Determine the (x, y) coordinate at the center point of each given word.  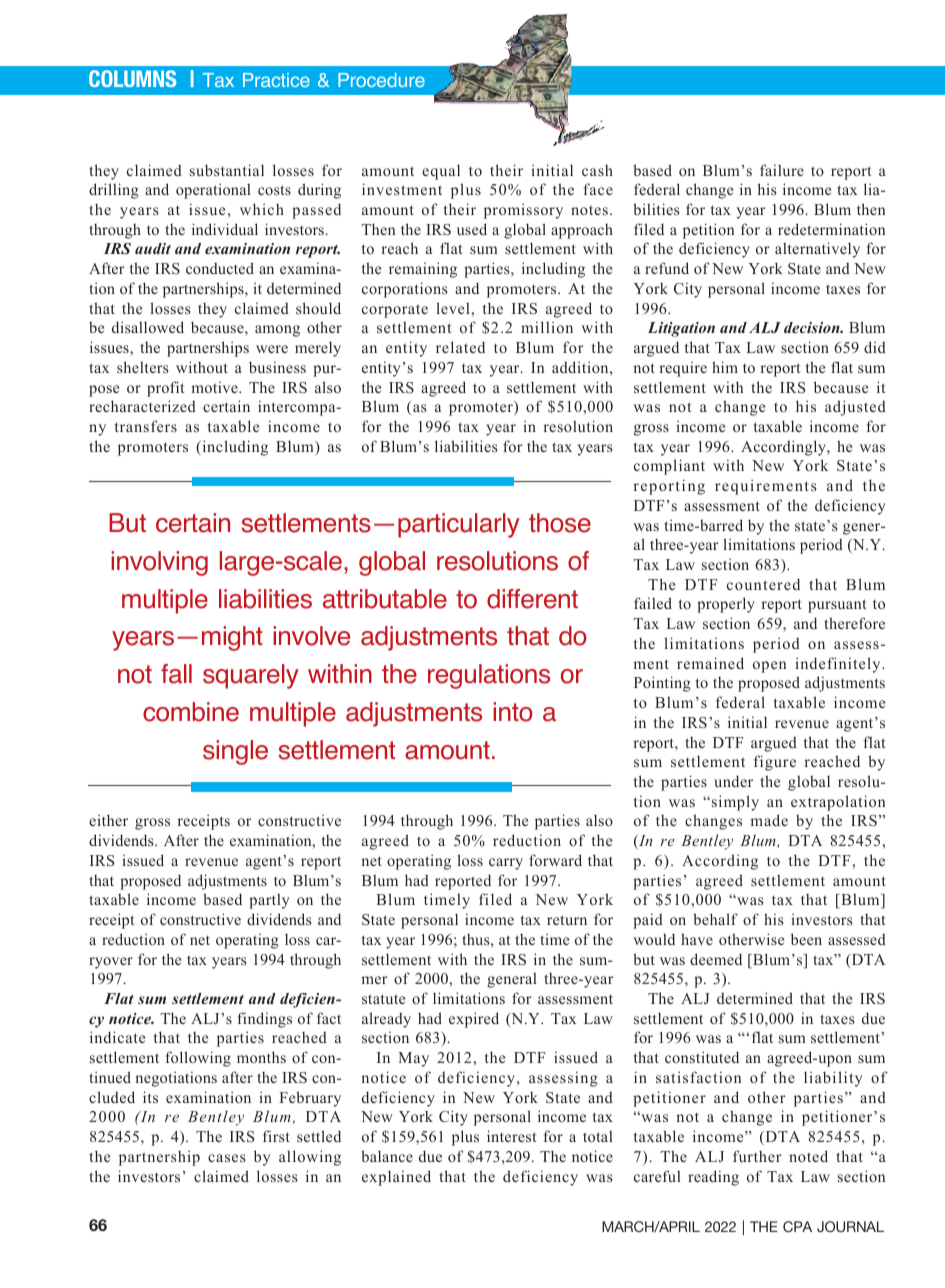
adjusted (855, 408)
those (560, 523)
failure (782, 170)
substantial (227, 170)
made (769, 820)
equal (441, 172)
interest (511, 1136)
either (108, 820)
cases (226, 1158)
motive (216, 387)
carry (506, 864)
